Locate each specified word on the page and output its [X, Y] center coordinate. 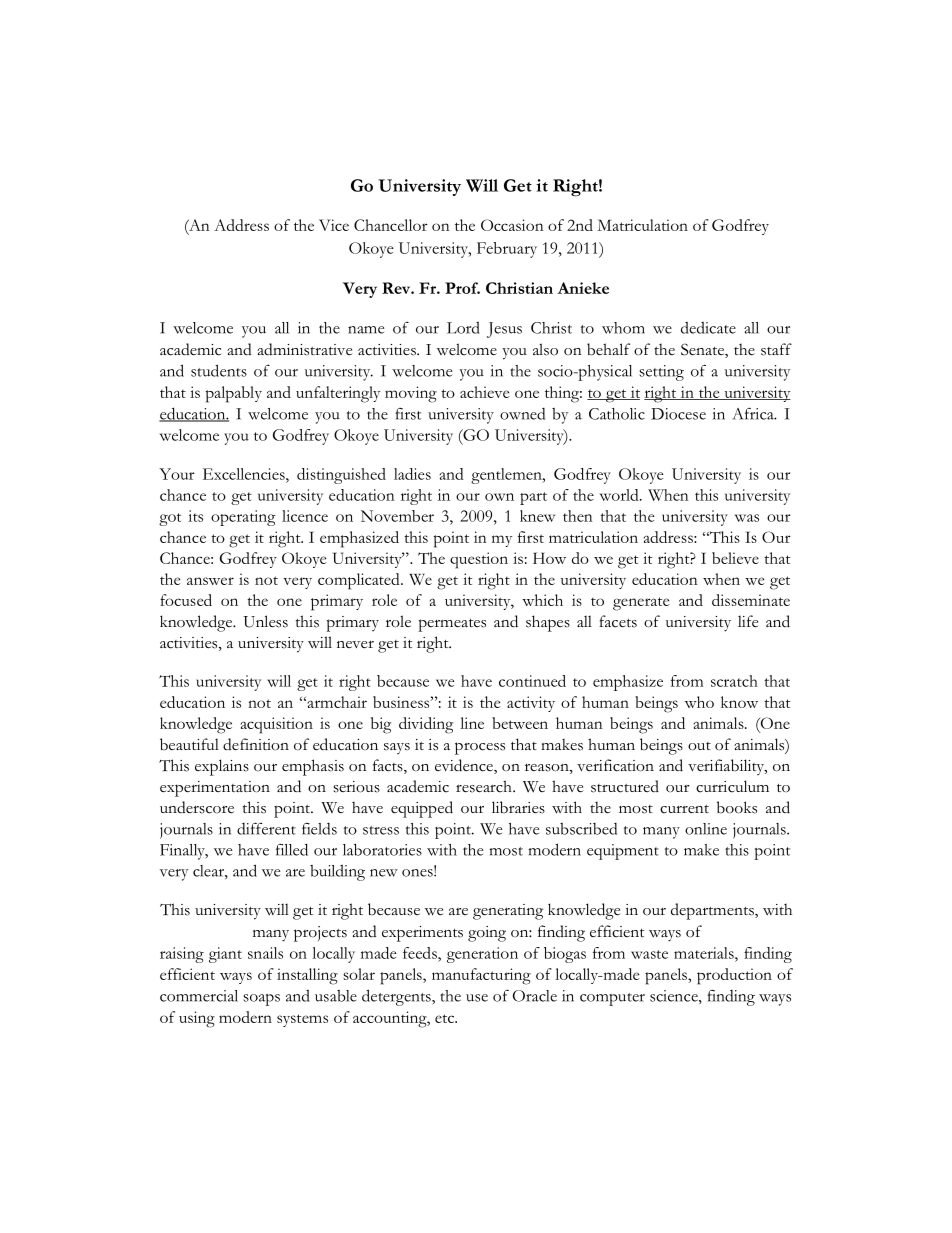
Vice [334, 225]
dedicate [708, 328]
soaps [261, 1000]
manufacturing [481, 976]
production [734, 976]
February [507, 250]
